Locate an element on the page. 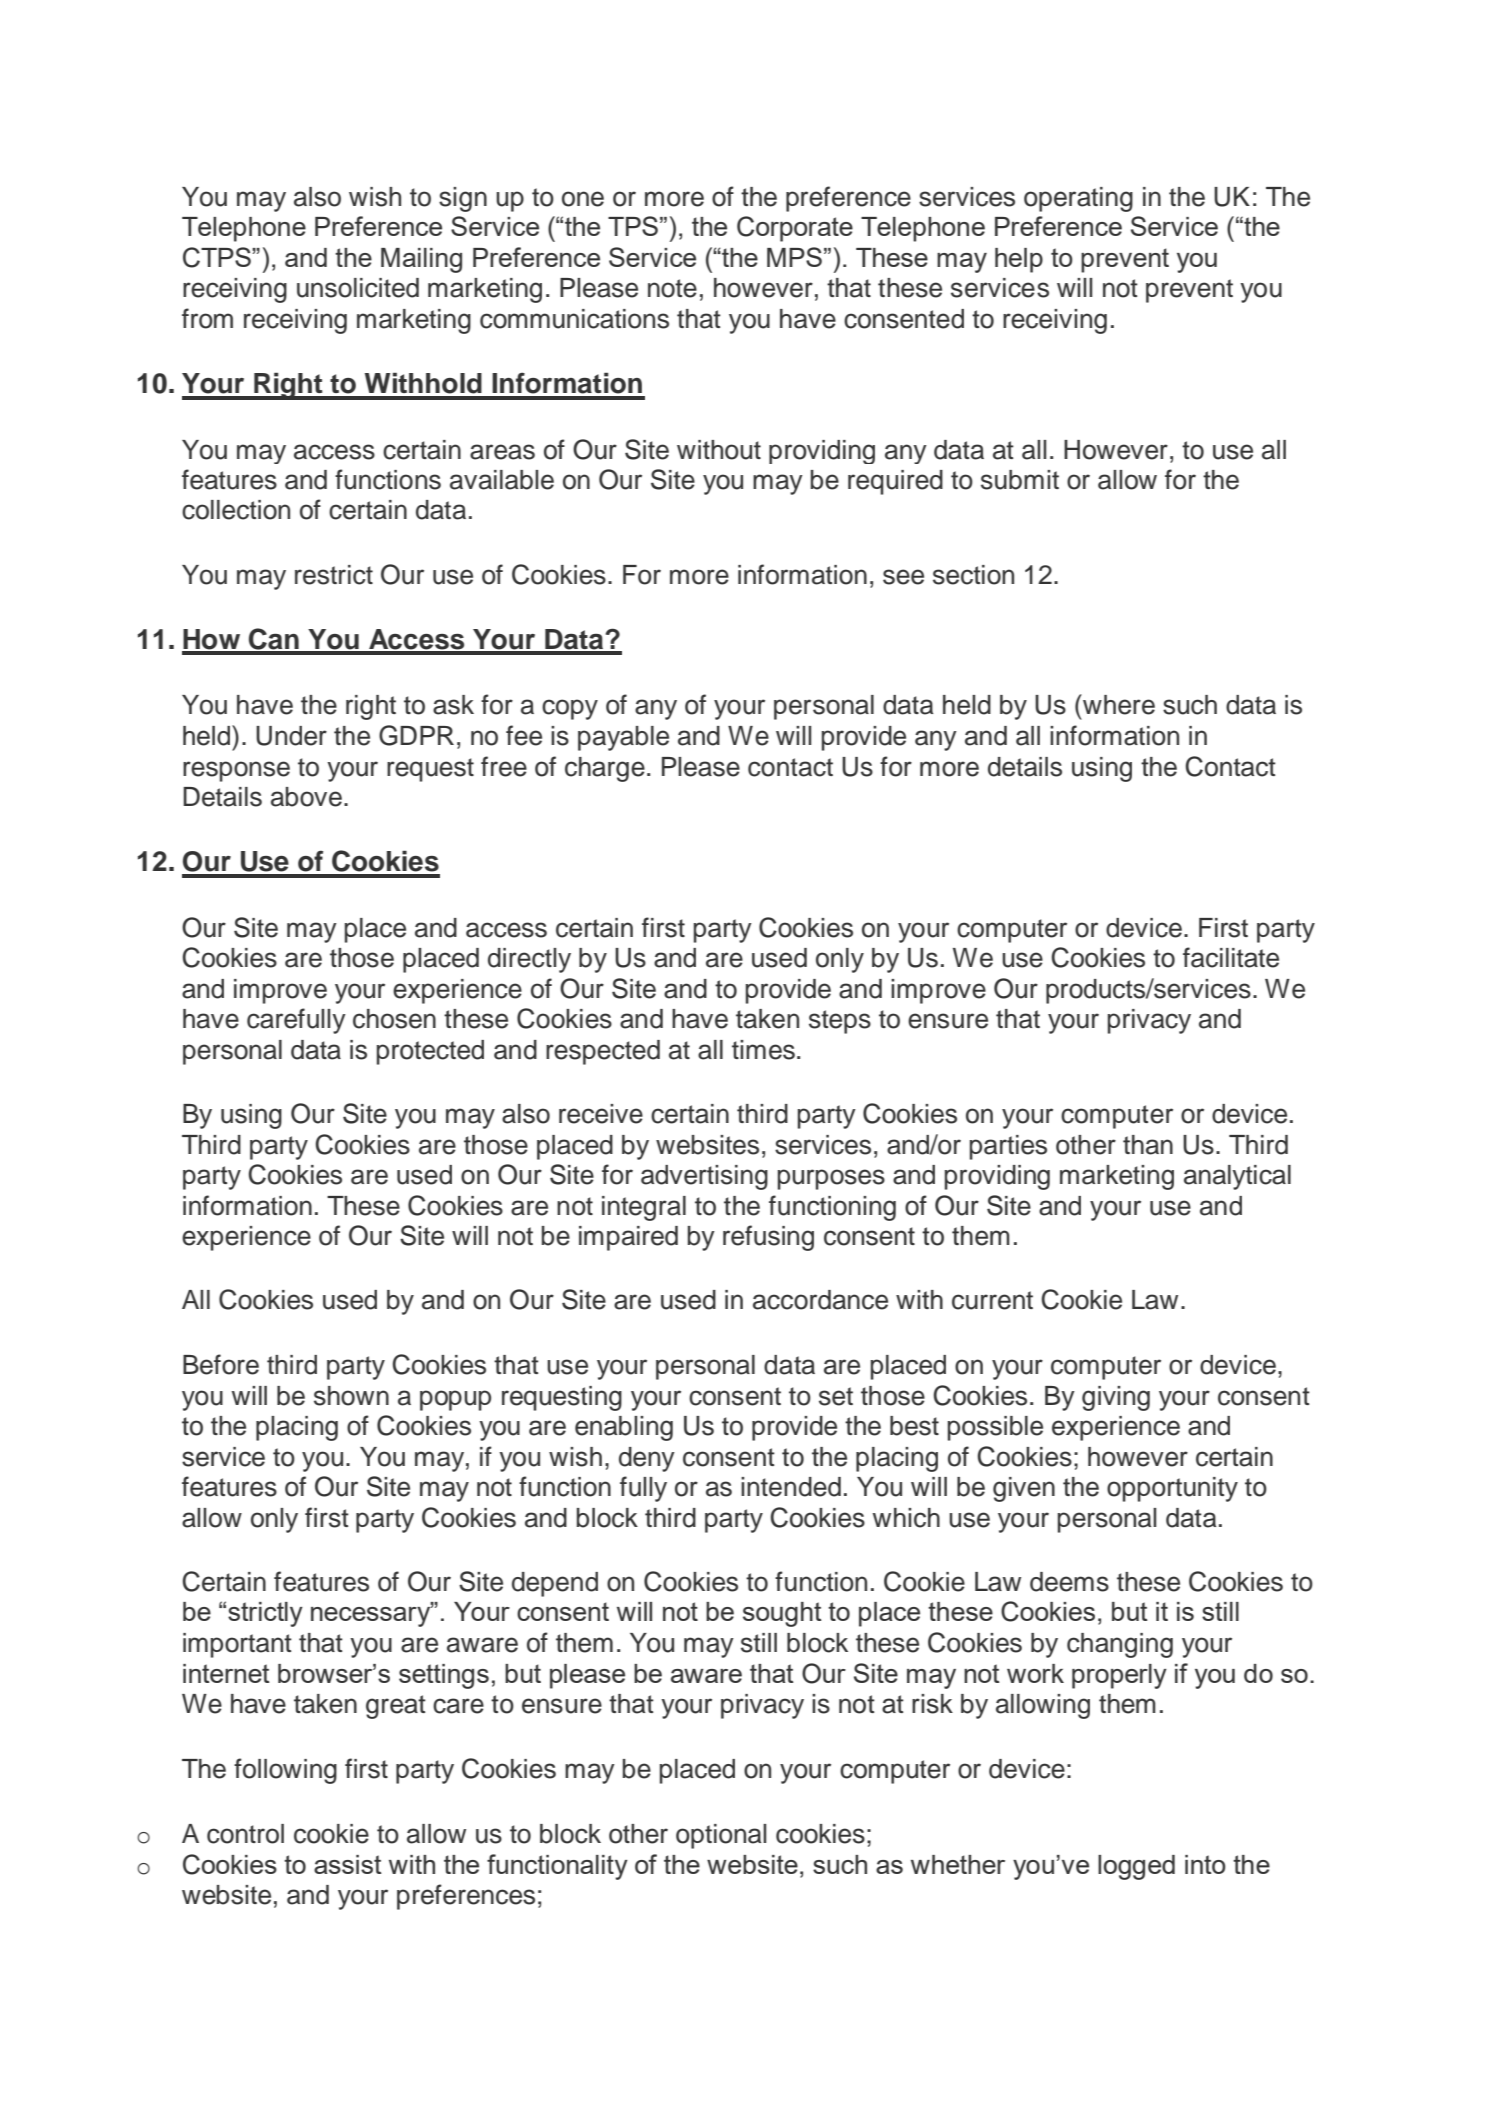  giving is located at coordinates (1116, 1398).
